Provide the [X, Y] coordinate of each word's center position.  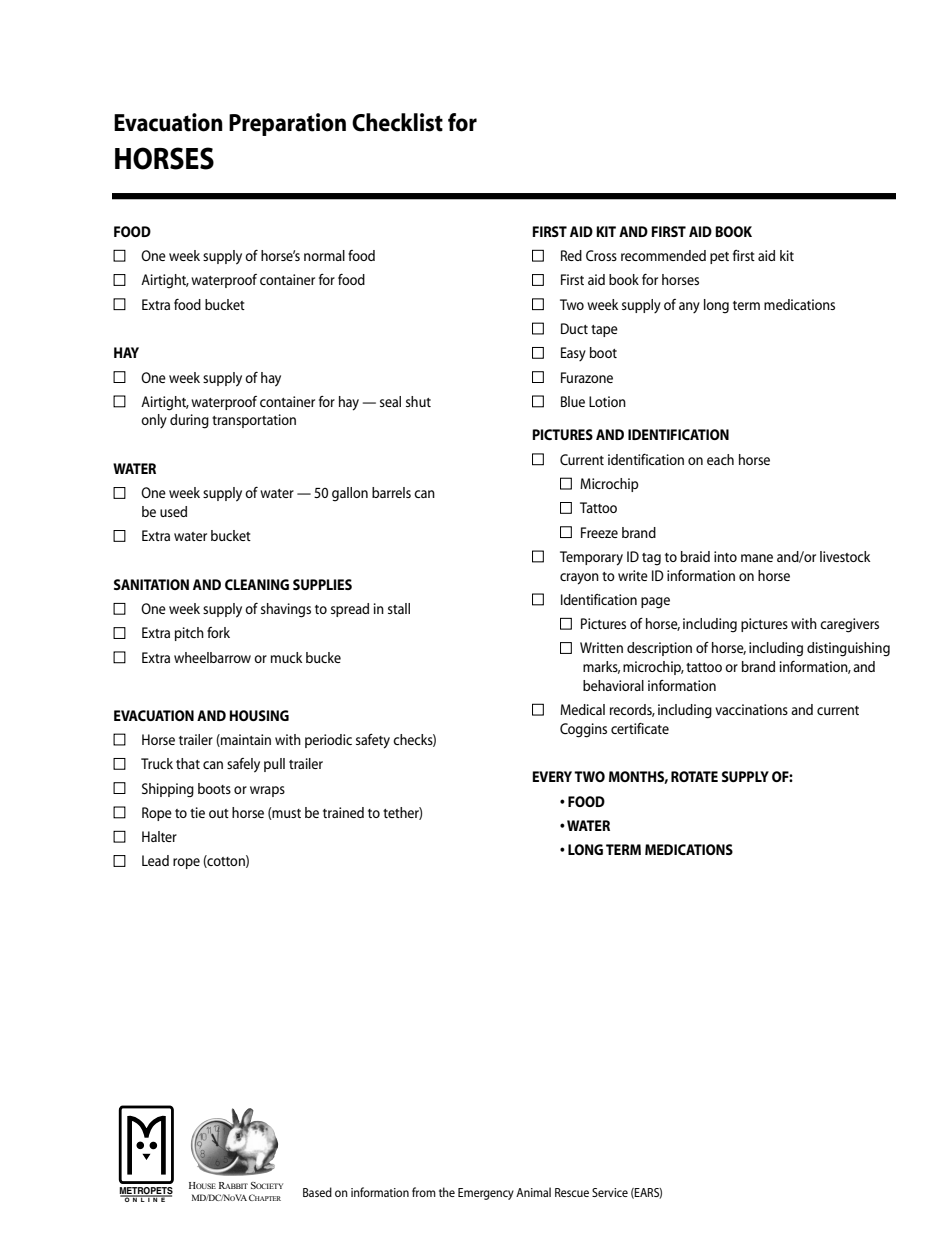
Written [601, 647]
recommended [663, 255]
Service [610, 1192]
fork [218, 632]
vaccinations [751, 709]
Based [317, 1192]
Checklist [397, 122]
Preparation [287, 124]
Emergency [486, 1194]
